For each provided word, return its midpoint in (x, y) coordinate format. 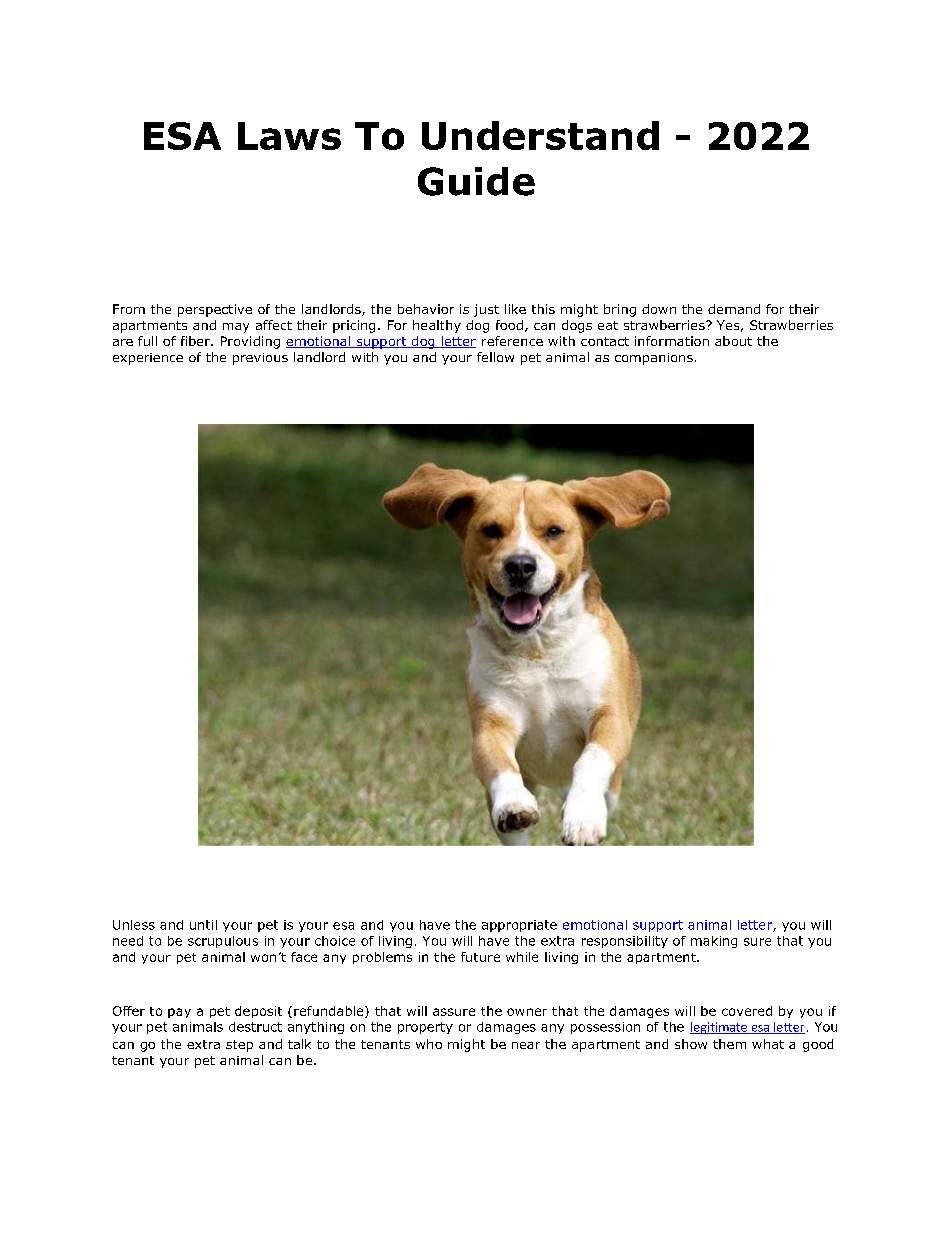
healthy (437, 326)
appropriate (519, 926)
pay (179, 1013)
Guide (476, 181)
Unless (134, 925)
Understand (540, 135)
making (714, 942)
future (480, 957)
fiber (196, 341)
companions (654, 359)
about (733, 341)
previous (260, 359)
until (203, 925)
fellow (495, 357)
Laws (289, 136)
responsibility (625, 942)
